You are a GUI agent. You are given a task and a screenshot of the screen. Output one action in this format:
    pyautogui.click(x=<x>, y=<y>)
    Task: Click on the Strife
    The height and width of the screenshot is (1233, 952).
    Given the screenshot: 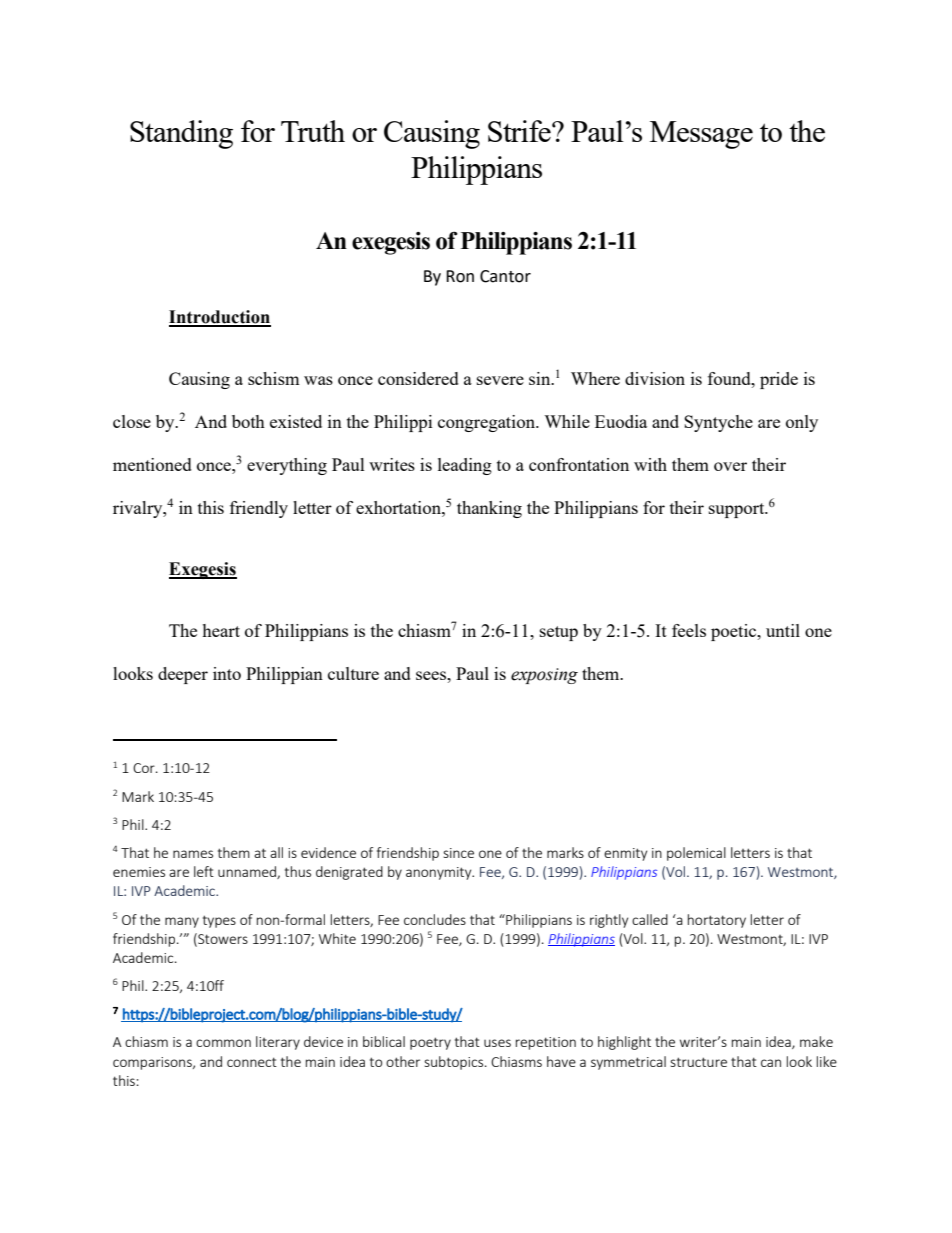 What is the action you would take?
    pyautogui.click(x=520, y=131)
